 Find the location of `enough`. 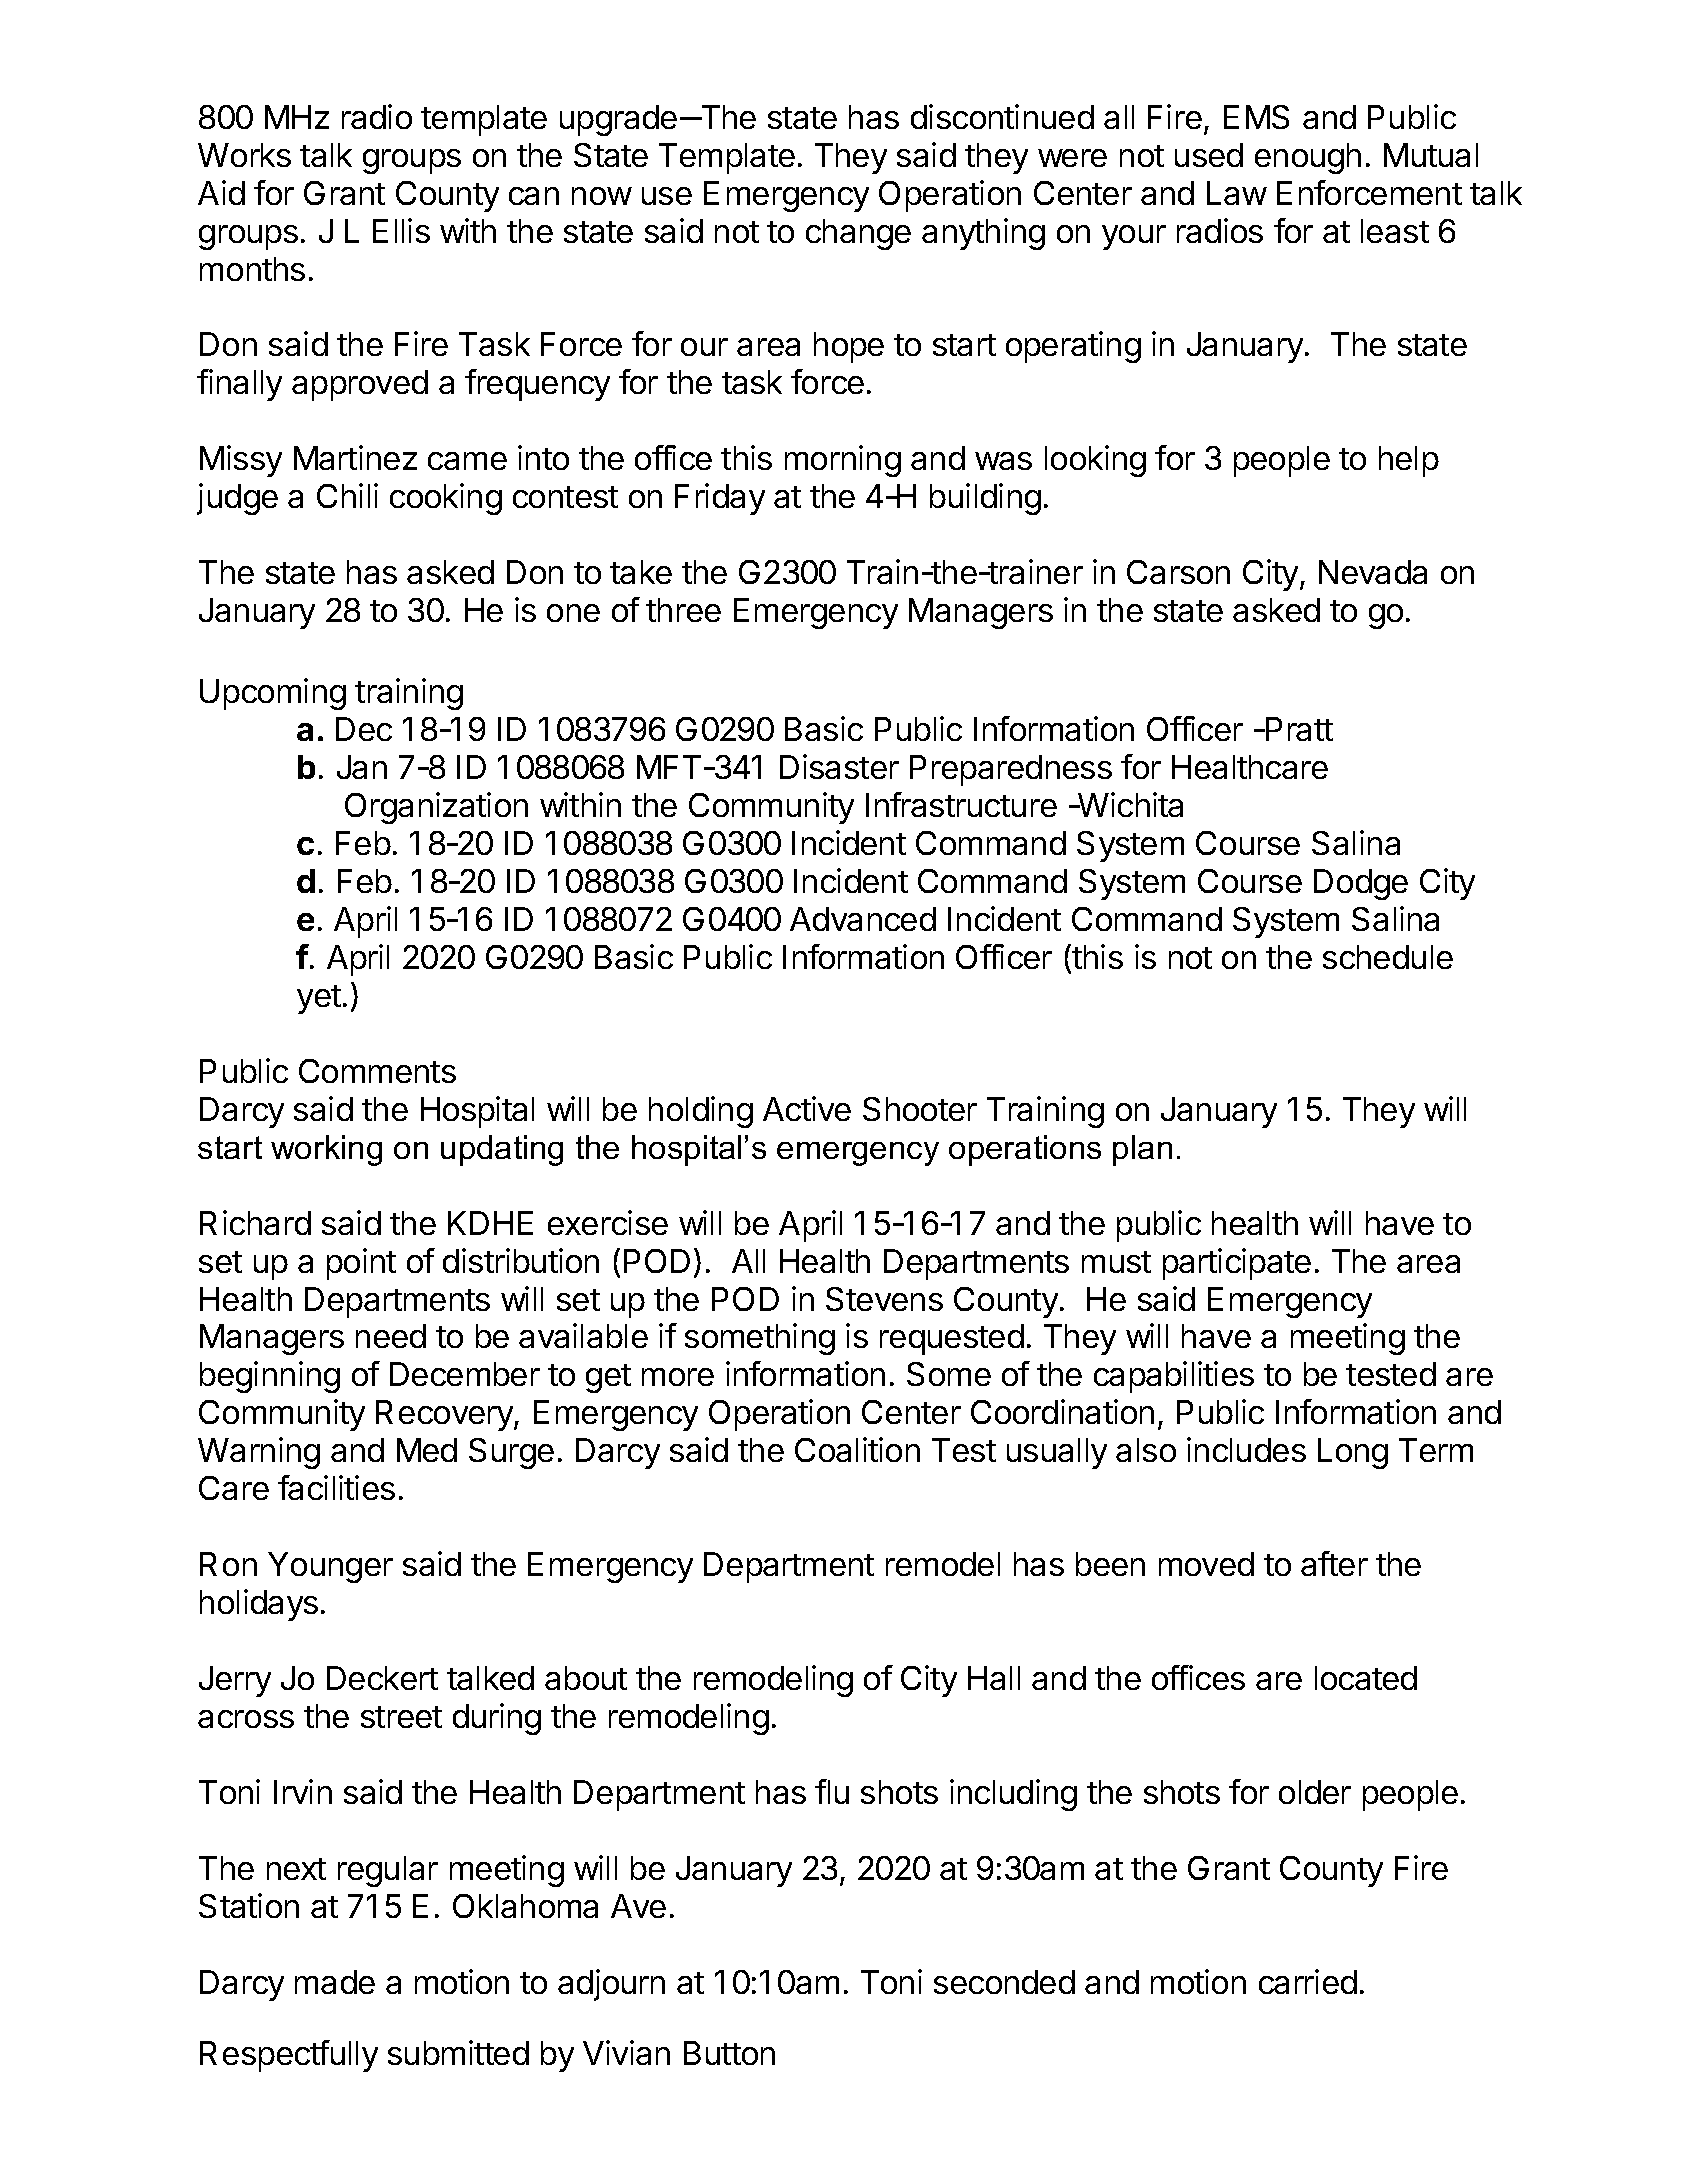

enough is located at coordinates (1308, 158).
